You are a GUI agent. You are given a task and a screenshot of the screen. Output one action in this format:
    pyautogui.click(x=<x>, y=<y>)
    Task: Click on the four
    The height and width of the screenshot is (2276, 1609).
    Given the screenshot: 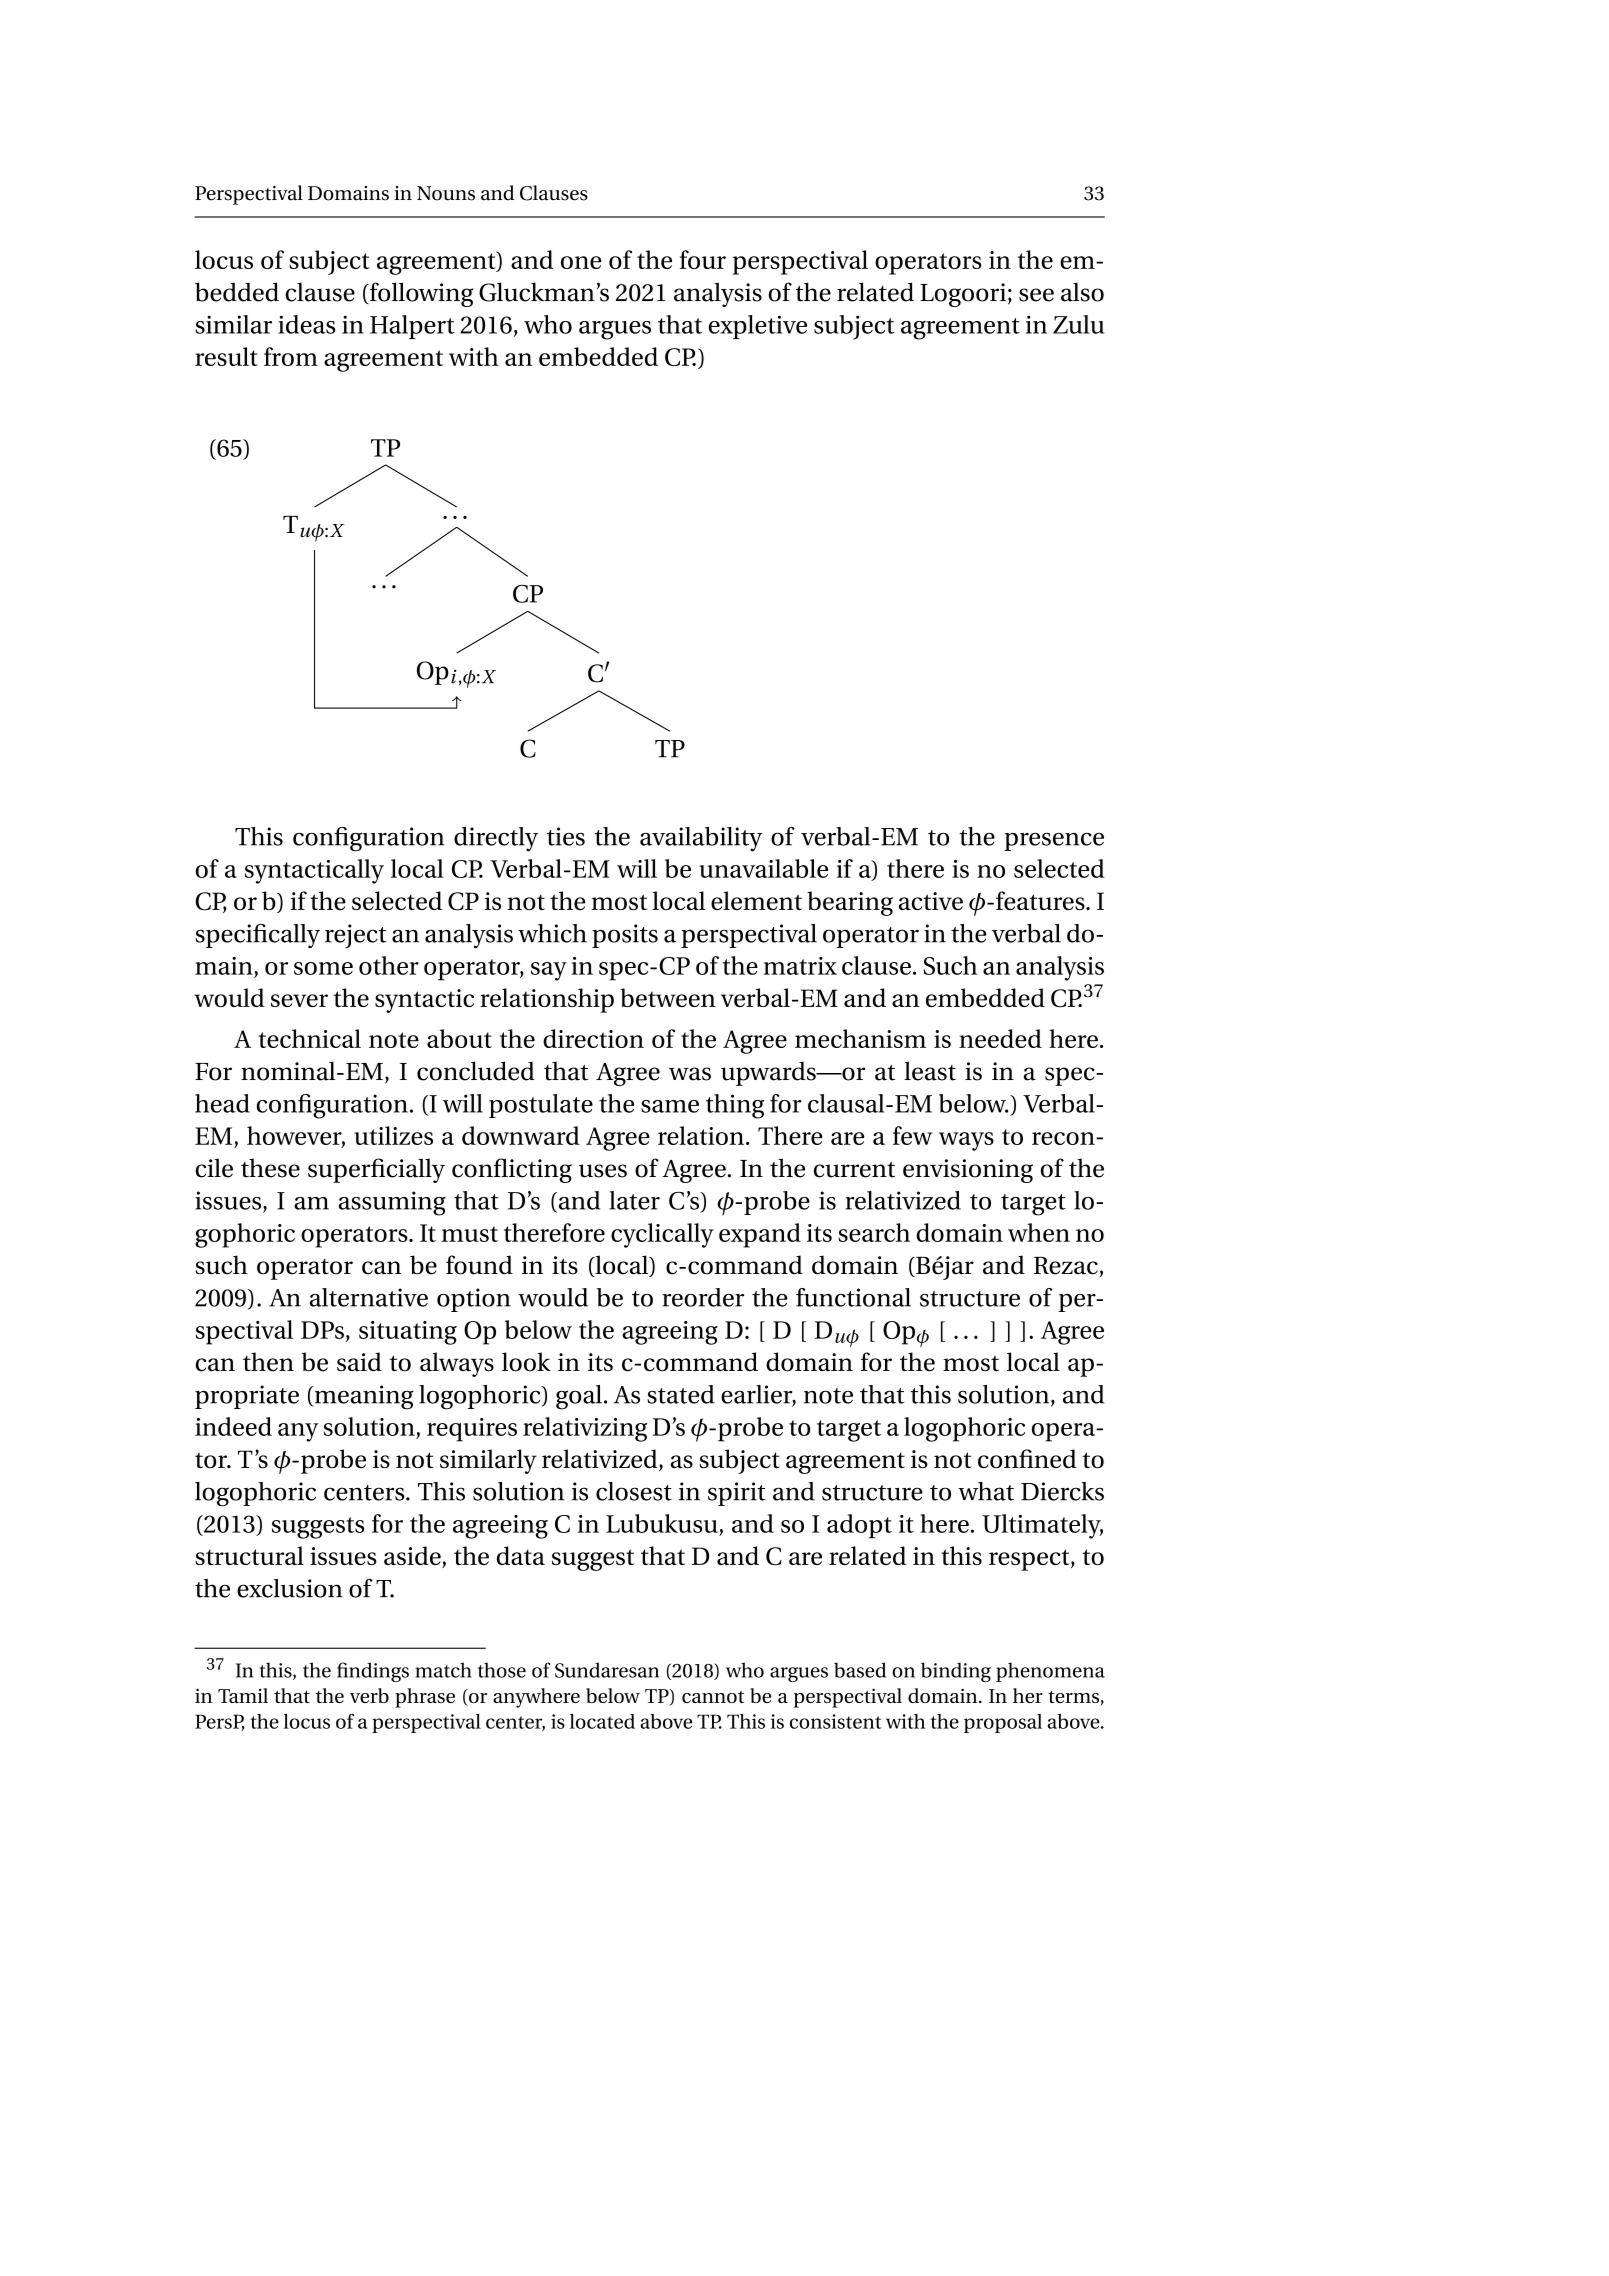 What is the action you would take?
    pyautogui.click(x=703, y=259)
